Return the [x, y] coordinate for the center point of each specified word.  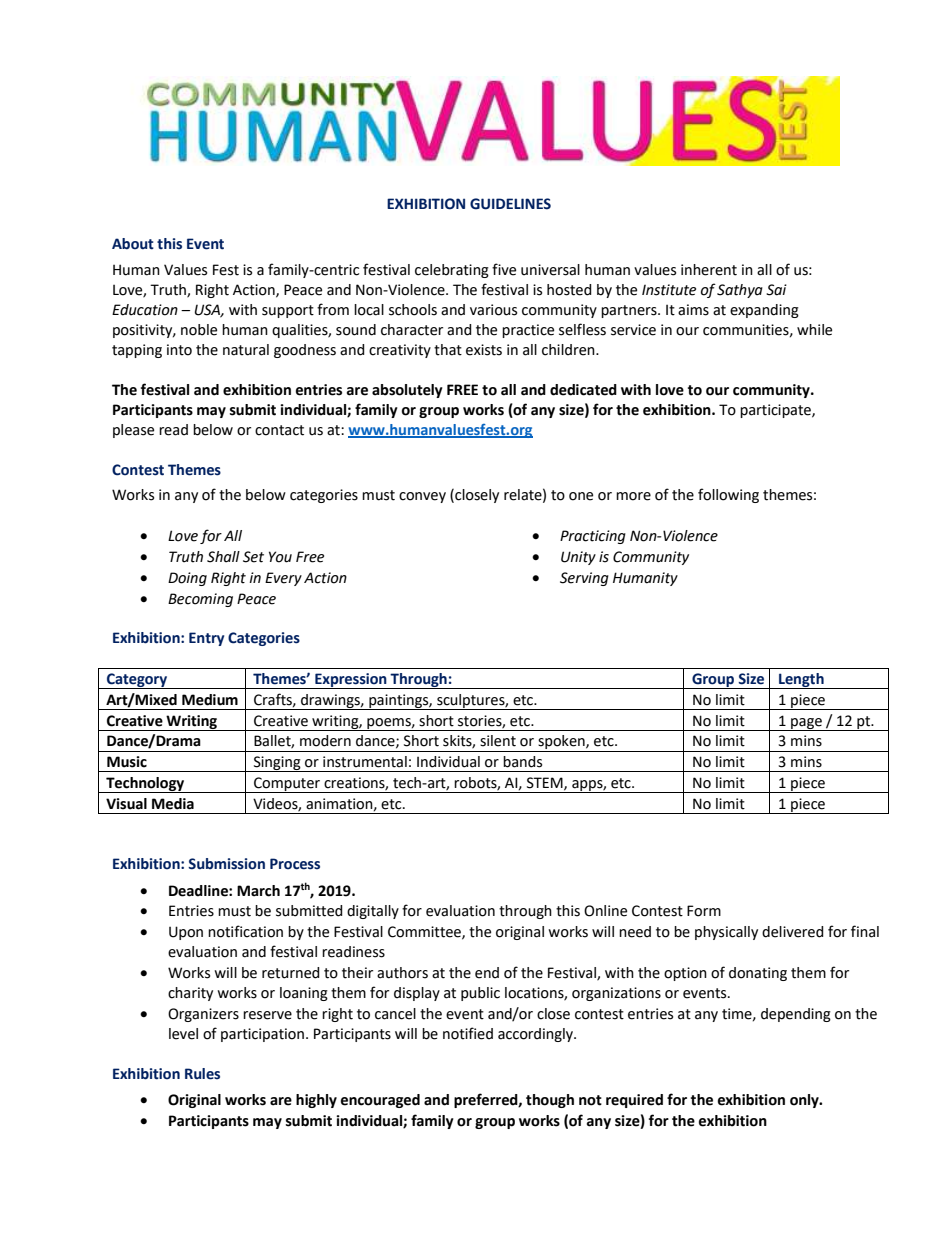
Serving [584, 579]
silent [498, 741]
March [258, 891]
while [814, 330]
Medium [210, 700]
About [133, 244]
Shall [223, 557]
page [806, 724]
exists [484, 350]
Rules [202, 1074]
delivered [793, 932]
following [728, 495]
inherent [709, 270]
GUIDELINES [510, 204]
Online [605, 911]
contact [279, 430]
